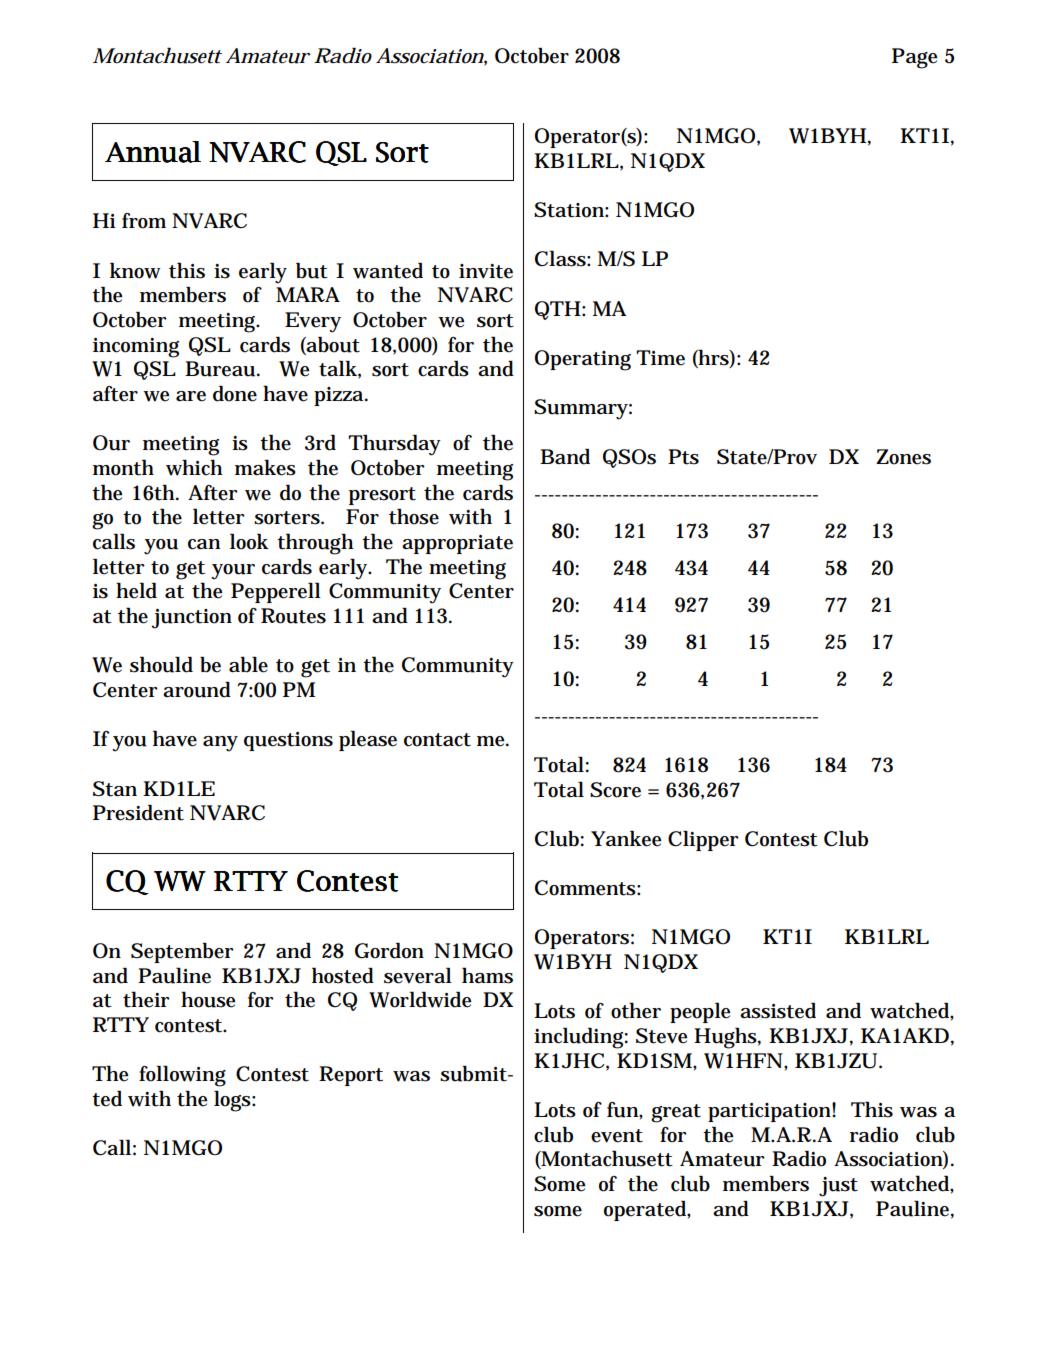  What do you see at coordinates (914, 58) in the image?
I see `Page` at bounding box center [914, 58].
